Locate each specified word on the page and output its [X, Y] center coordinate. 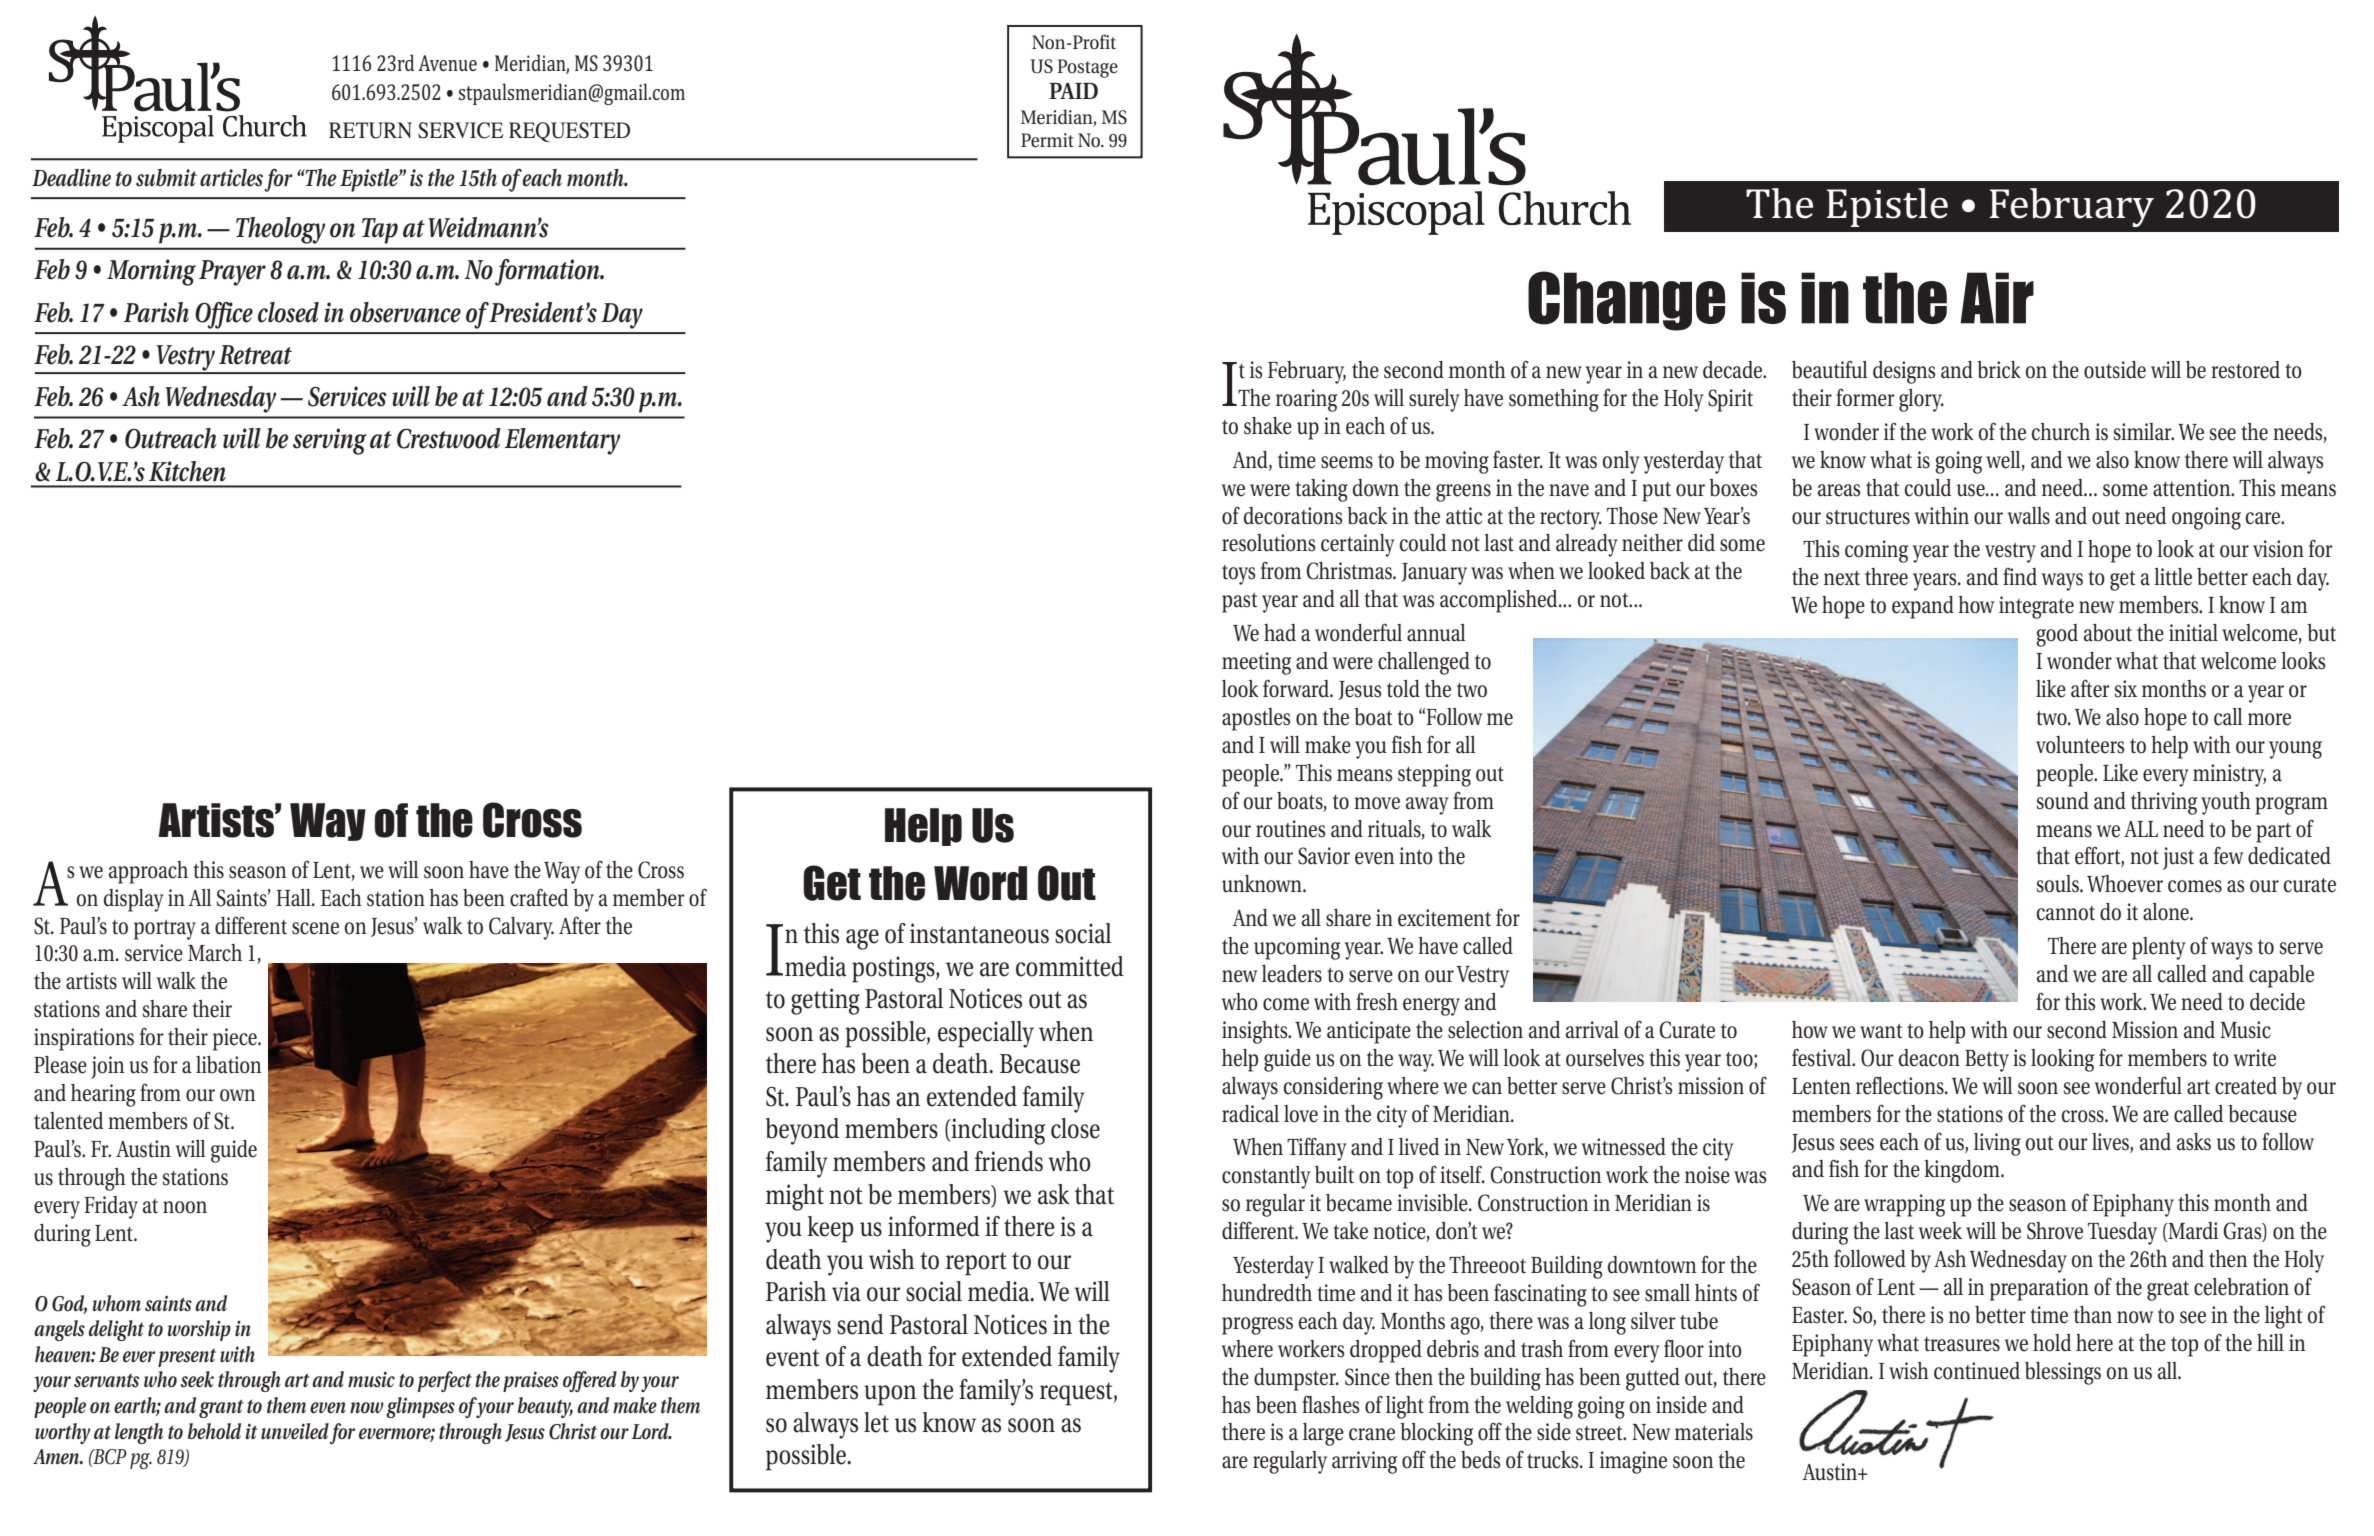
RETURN [370, 130]
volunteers [2080, 745]
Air [1997, 298]
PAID [1073, 91]
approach [148, 872]
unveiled [295, 1431]
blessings [2063, 1373]
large [1323, 1434]
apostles [1256, 719]
